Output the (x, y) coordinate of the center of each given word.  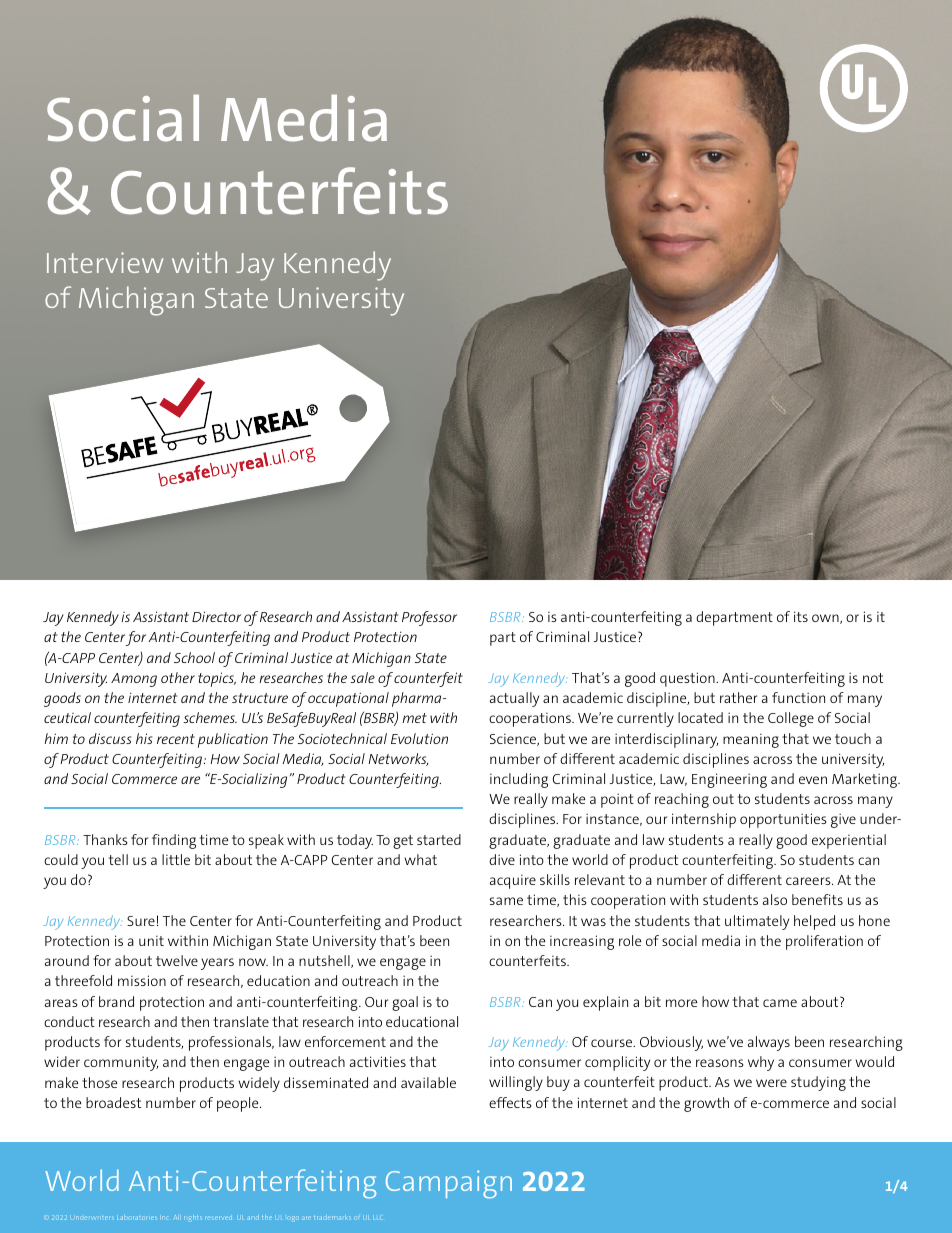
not (873, 678)
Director (216, 616)
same (506, 901)
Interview (105, 262)
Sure (141, 921)
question (688, 679)
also (775, 899)
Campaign (449, 1184)
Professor (429, 618)
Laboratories (136, 1218)
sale (362, 677)
